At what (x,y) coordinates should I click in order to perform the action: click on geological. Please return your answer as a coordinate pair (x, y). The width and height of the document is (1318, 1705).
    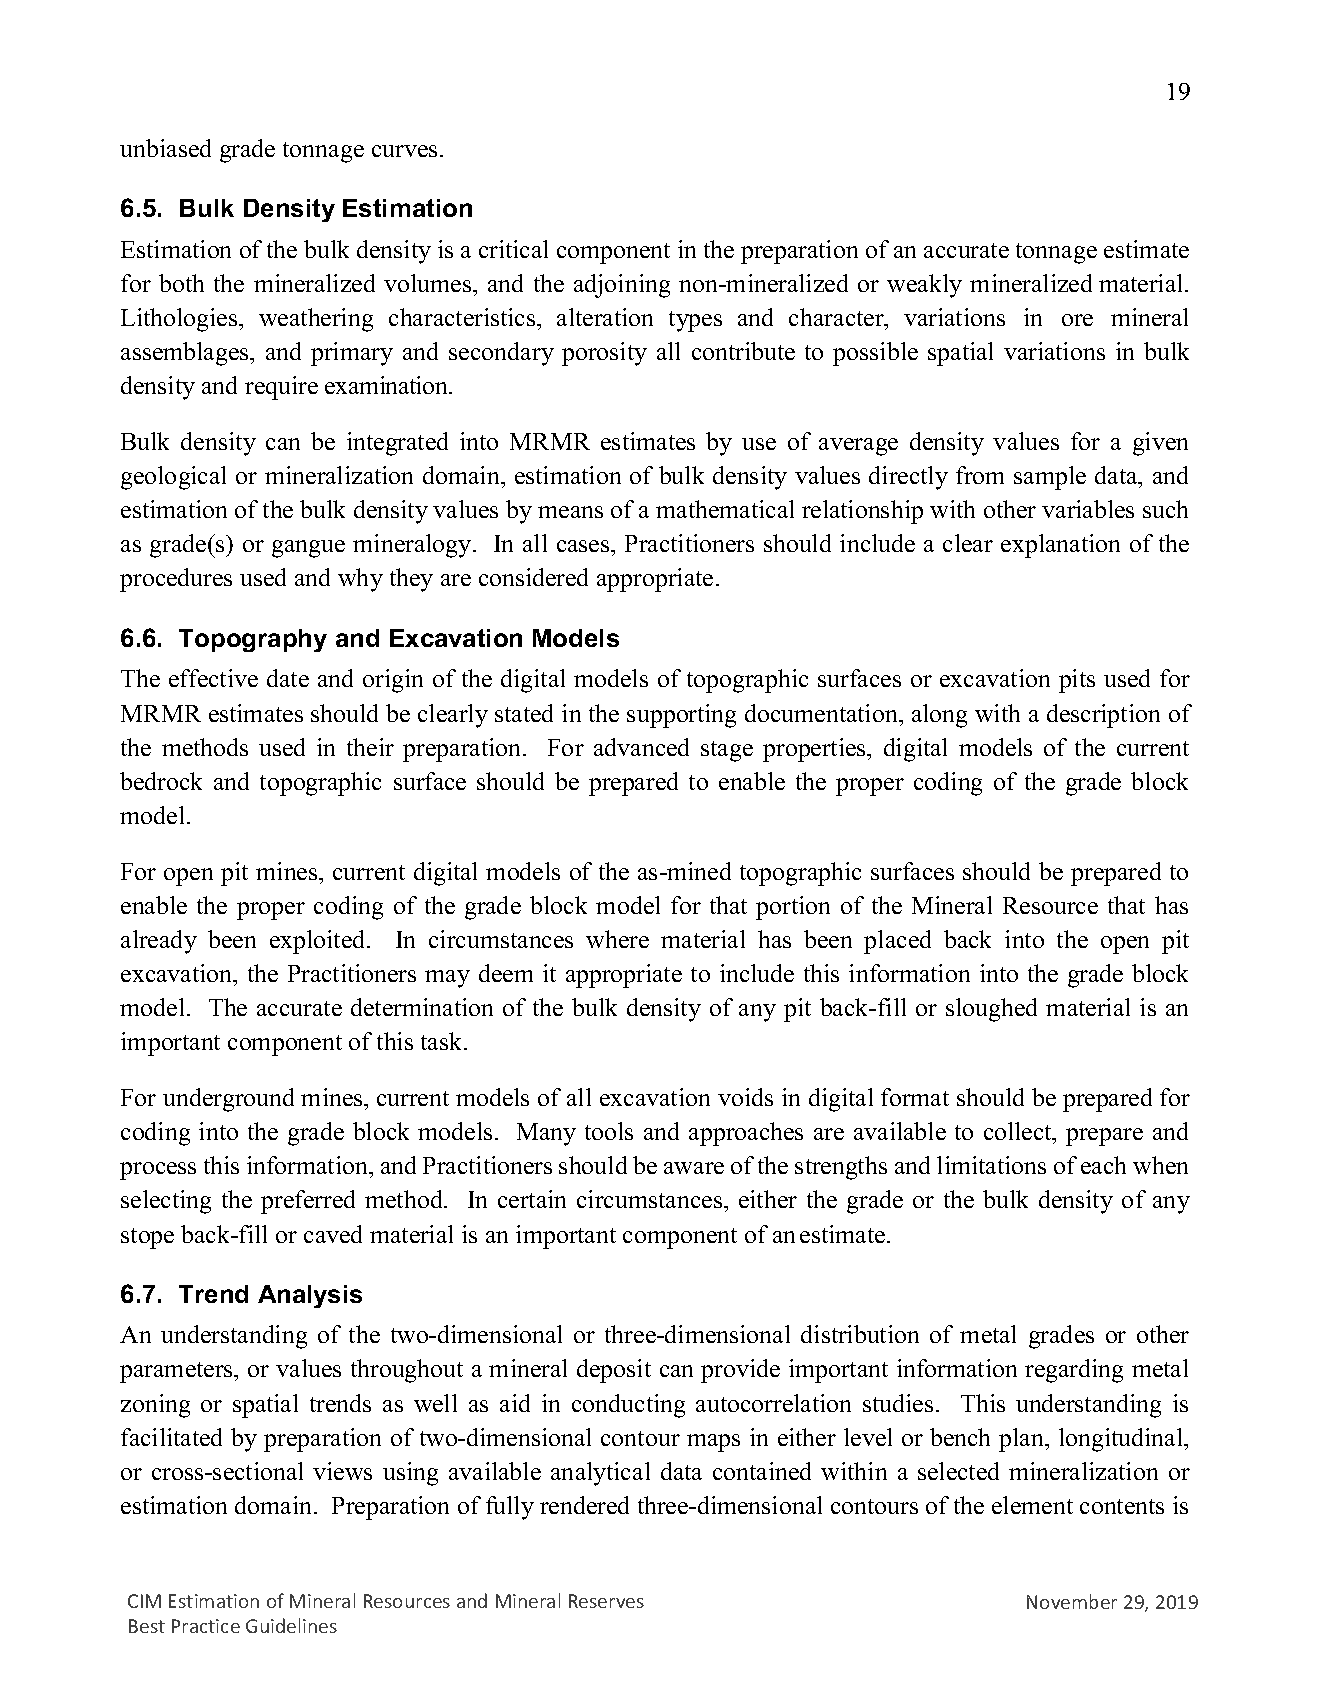
    Looking at the image, I should click on (173, 478).
